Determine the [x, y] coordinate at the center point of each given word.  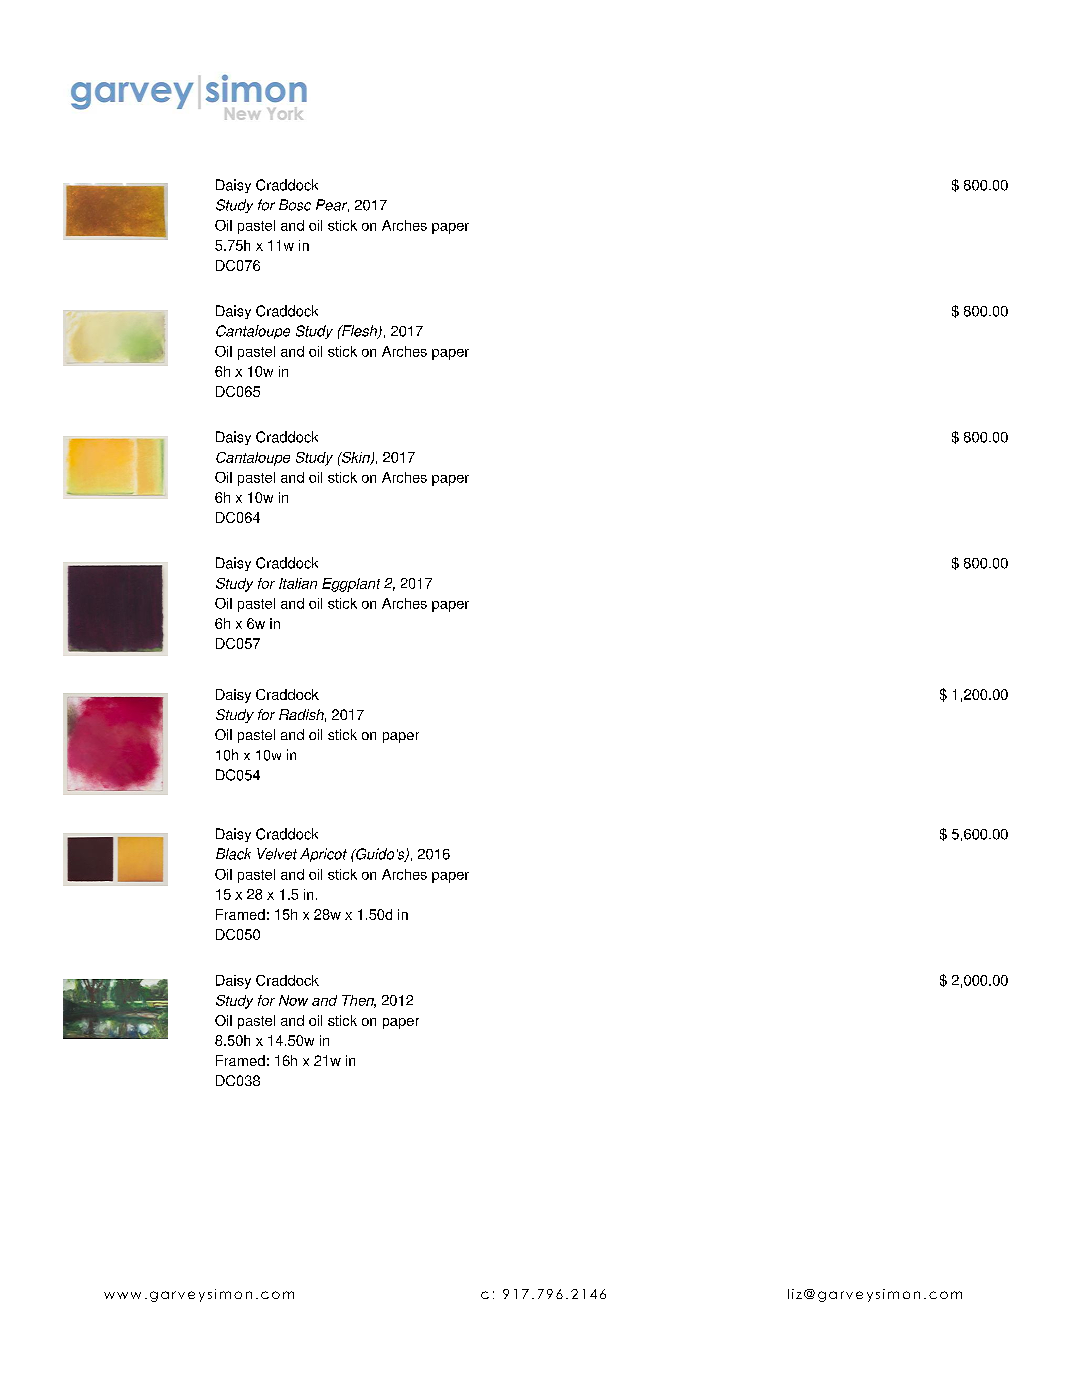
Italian [298, 583]
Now [293, 1000]
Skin [356, 458]
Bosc [295, 205]
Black [233, 854]
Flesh [360, 332]
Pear [332, 205]
